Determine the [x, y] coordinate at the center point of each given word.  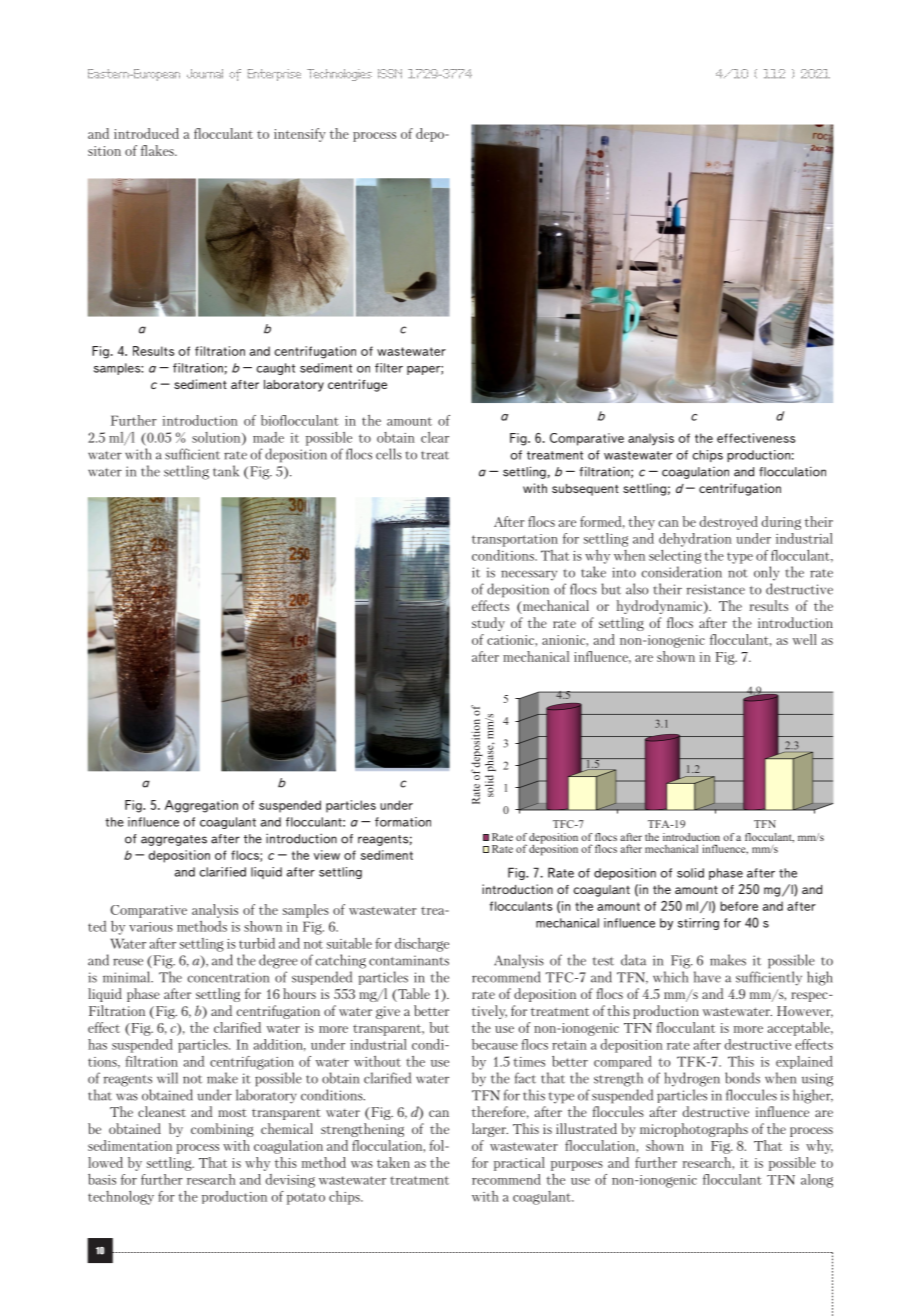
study [488, 624]
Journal [205, 74]
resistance [716, 589]
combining [222, 1130]
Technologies [339, 75]
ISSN [390, 74]
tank [226, 471]
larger [490, 1130]
